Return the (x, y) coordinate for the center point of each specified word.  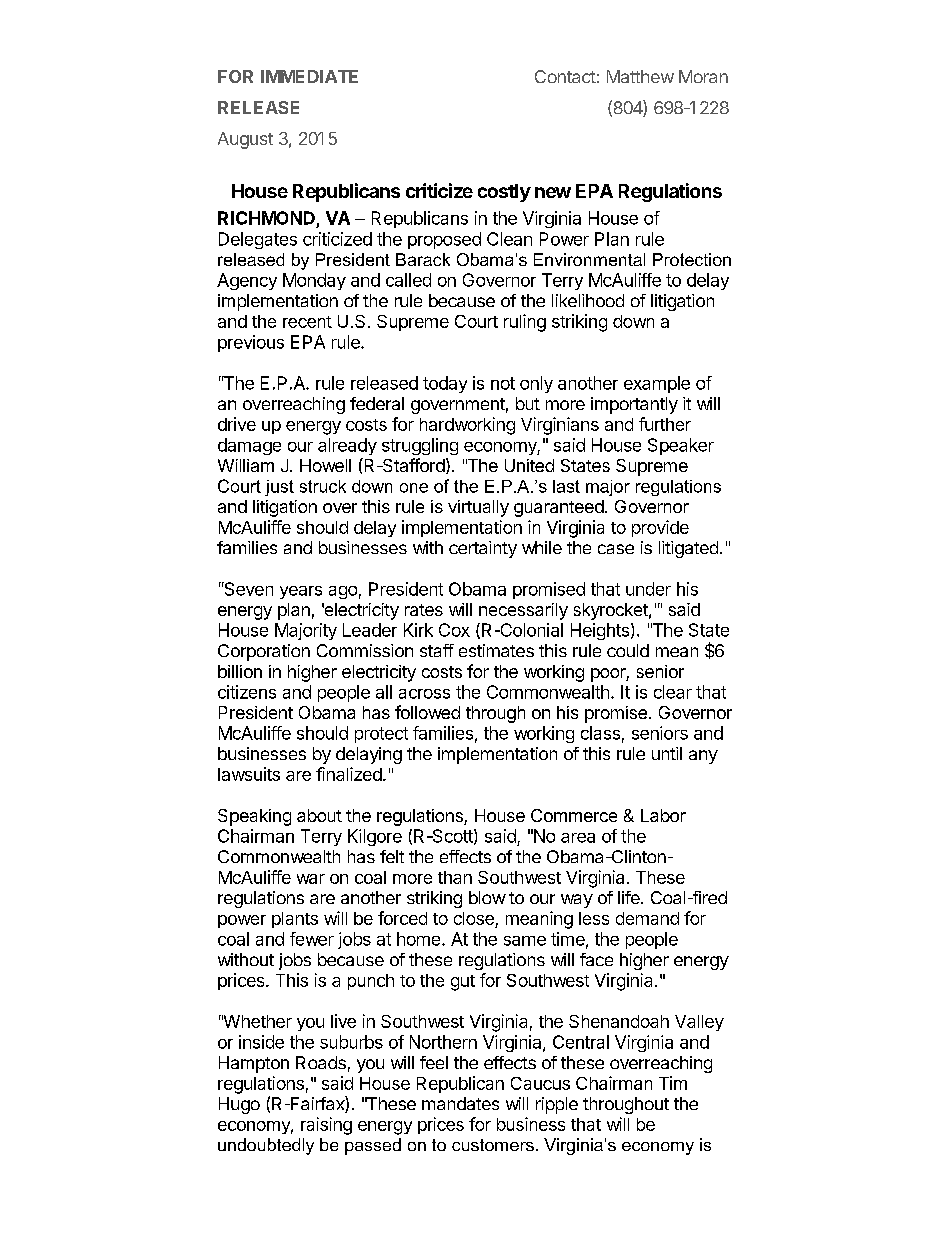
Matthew (640, 76)
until (667, 753)
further (665, 424)
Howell (325, 465)
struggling (420, 446)
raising (326, 1126)
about (319, 815)
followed (427, 712)
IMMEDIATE (309, 76)
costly (504, 193)
